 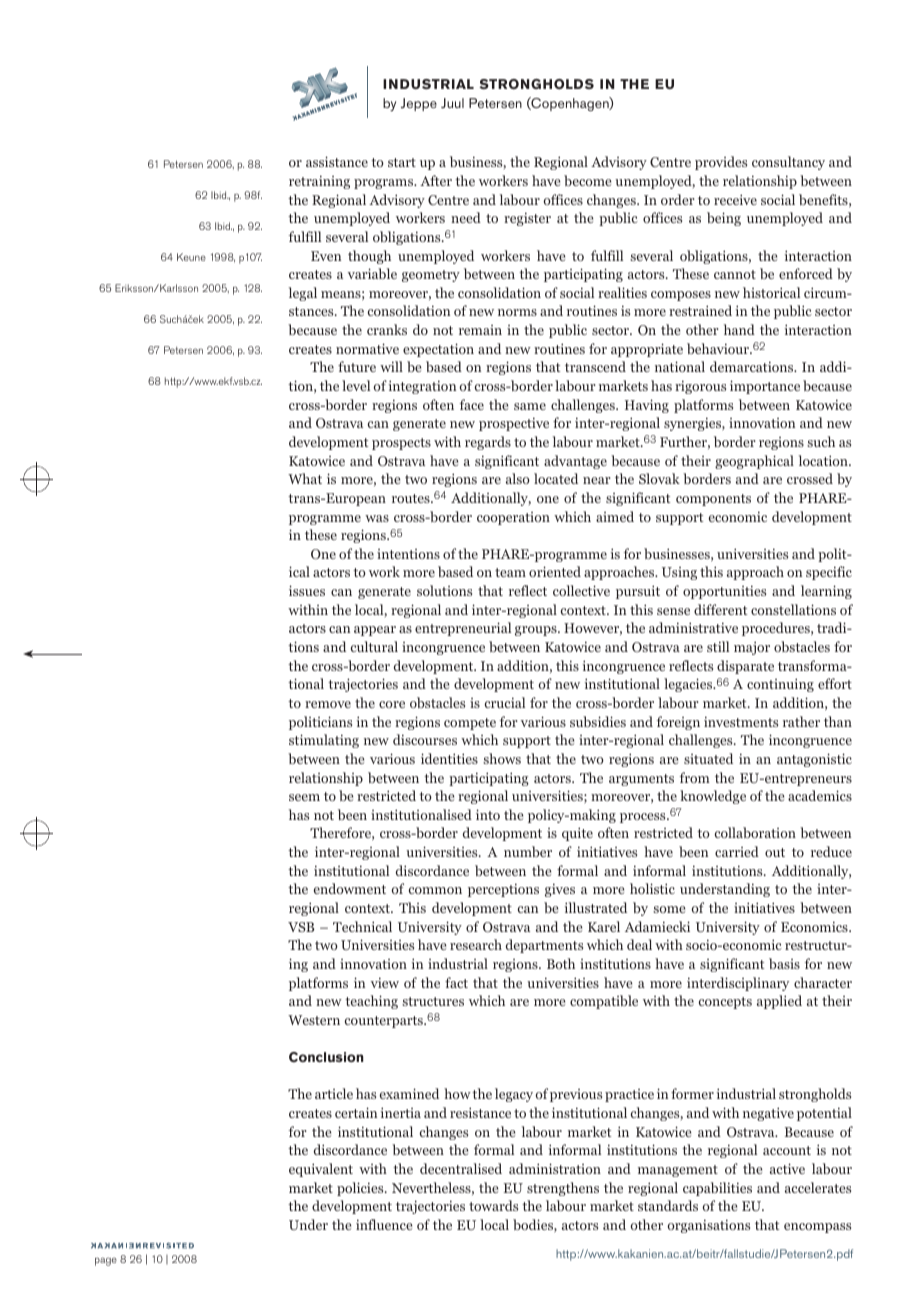 I want to click on page, so click(x=106, y=1261).
